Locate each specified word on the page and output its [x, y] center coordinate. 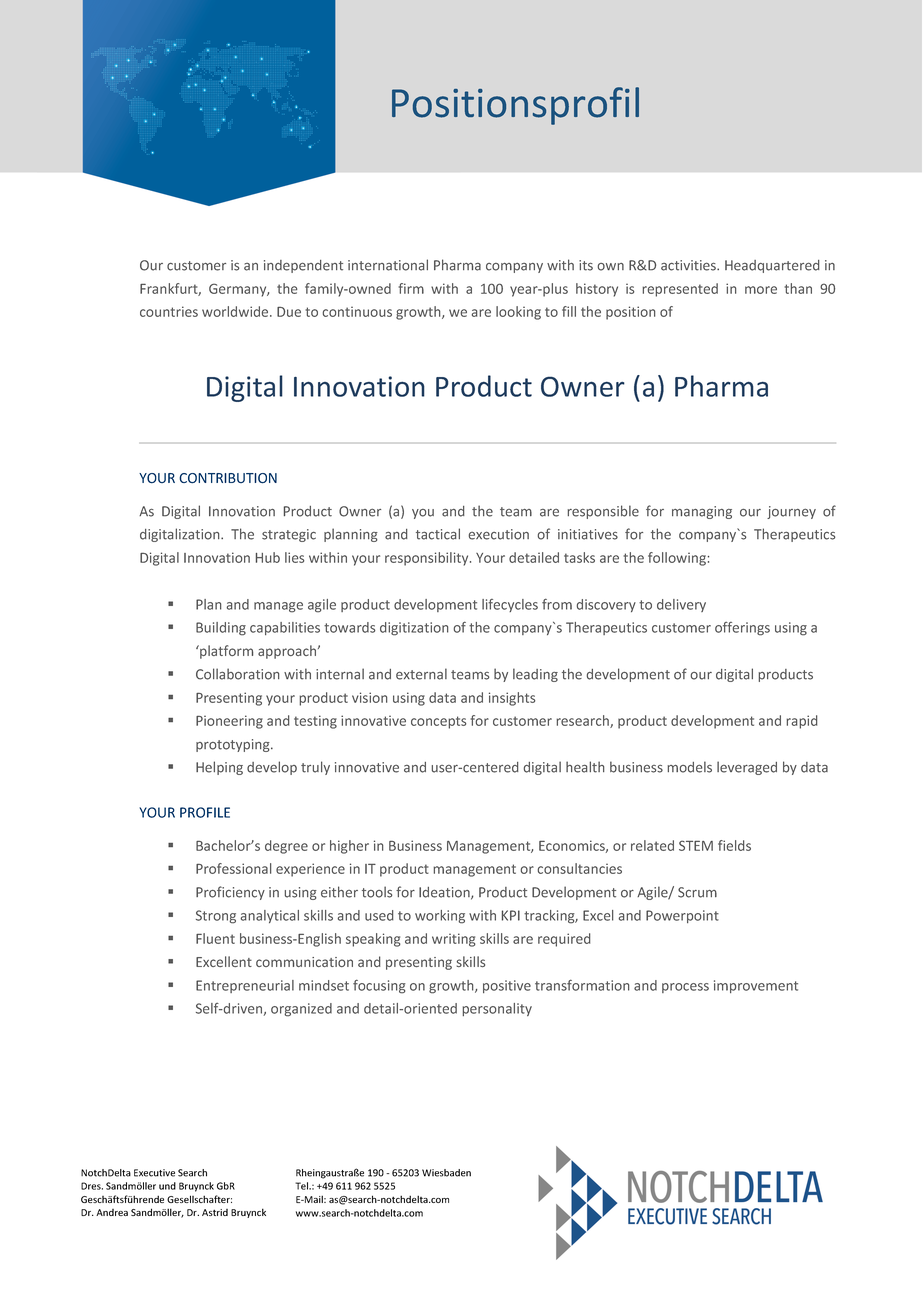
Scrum [697, 892]
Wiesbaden [446, 1173]
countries [169, 311]
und [167, 1186]
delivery [681, 605]
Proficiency [230, 893]
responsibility [428, 559]
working [440, 917]
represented [680, 290]
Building [221, 629]
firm [411, 288]
